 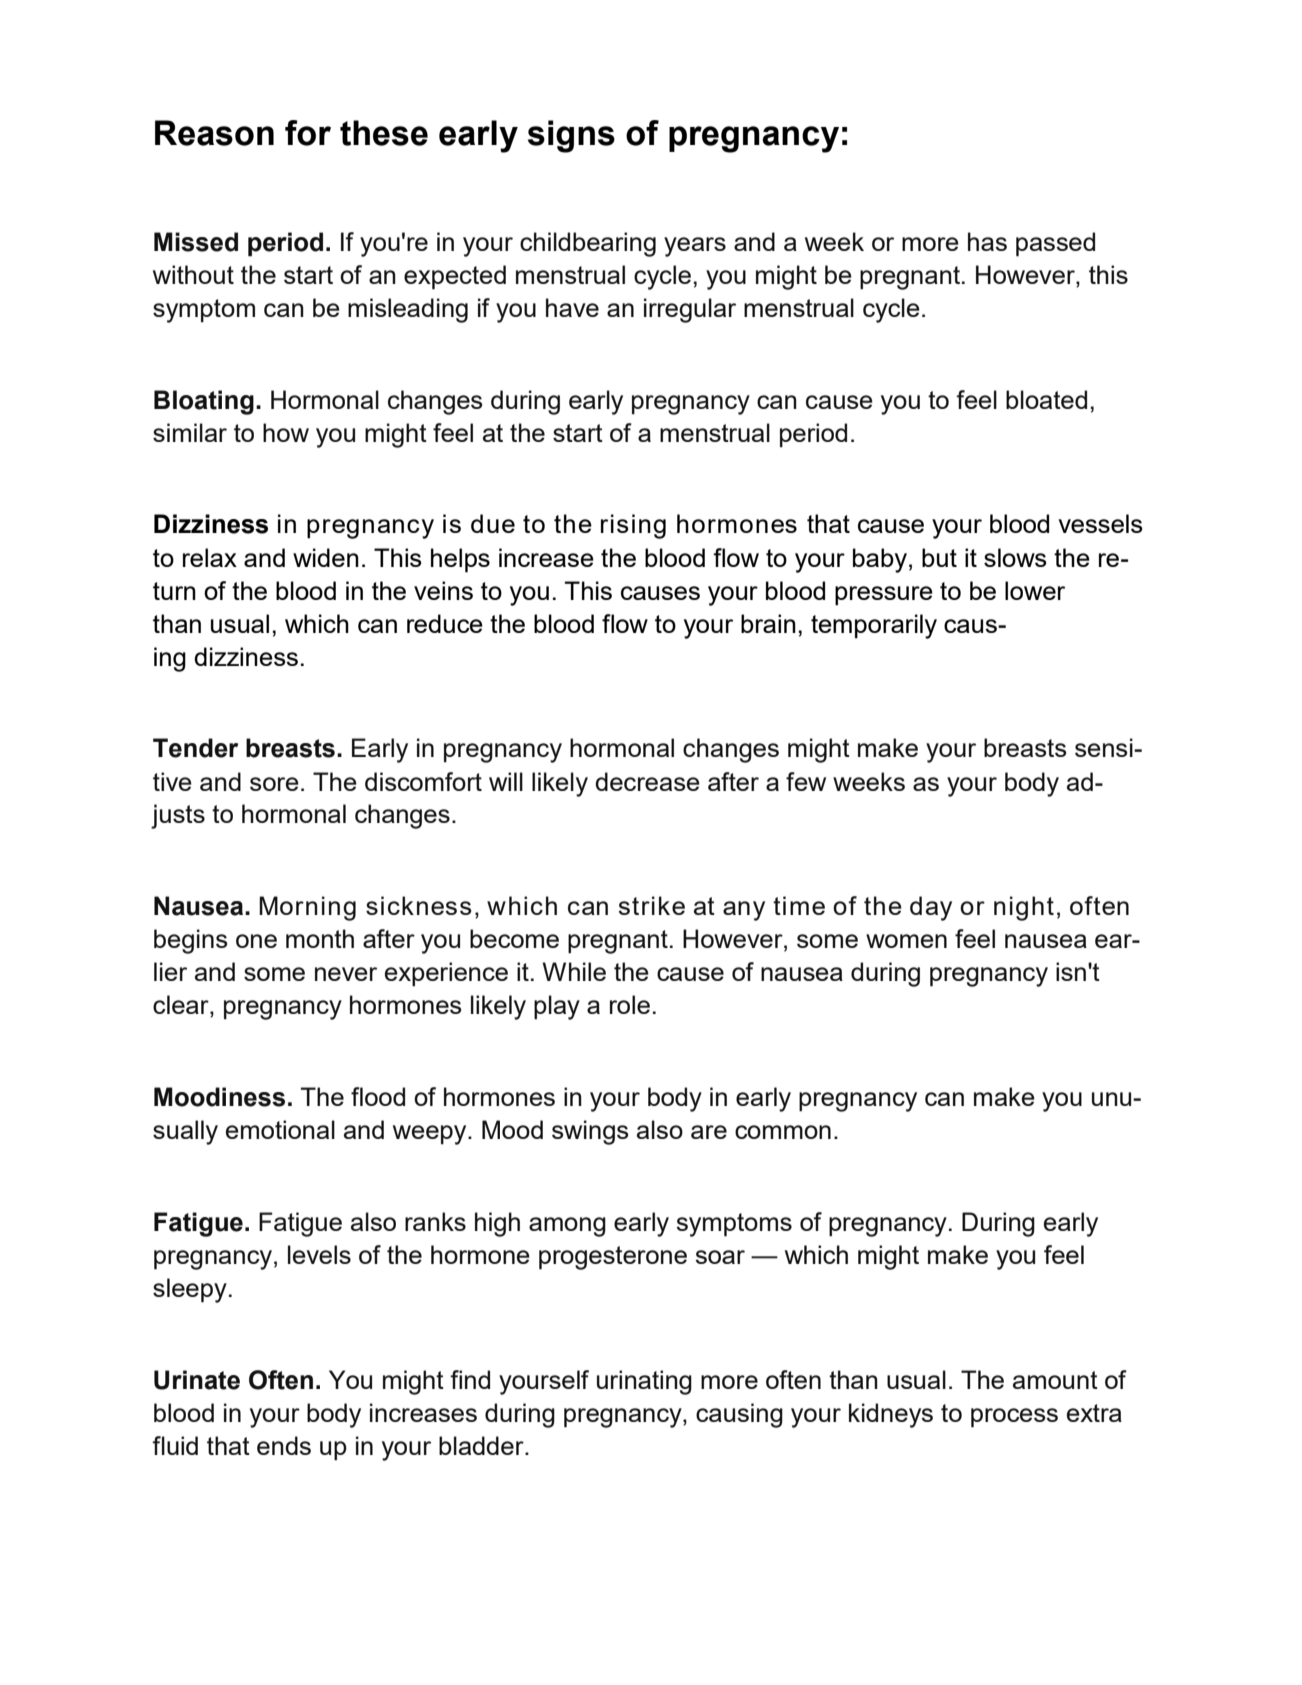 What do you see at coordinates (326, 557) in the screenshot?
I see `widen` at bounding box center [326, 557].
